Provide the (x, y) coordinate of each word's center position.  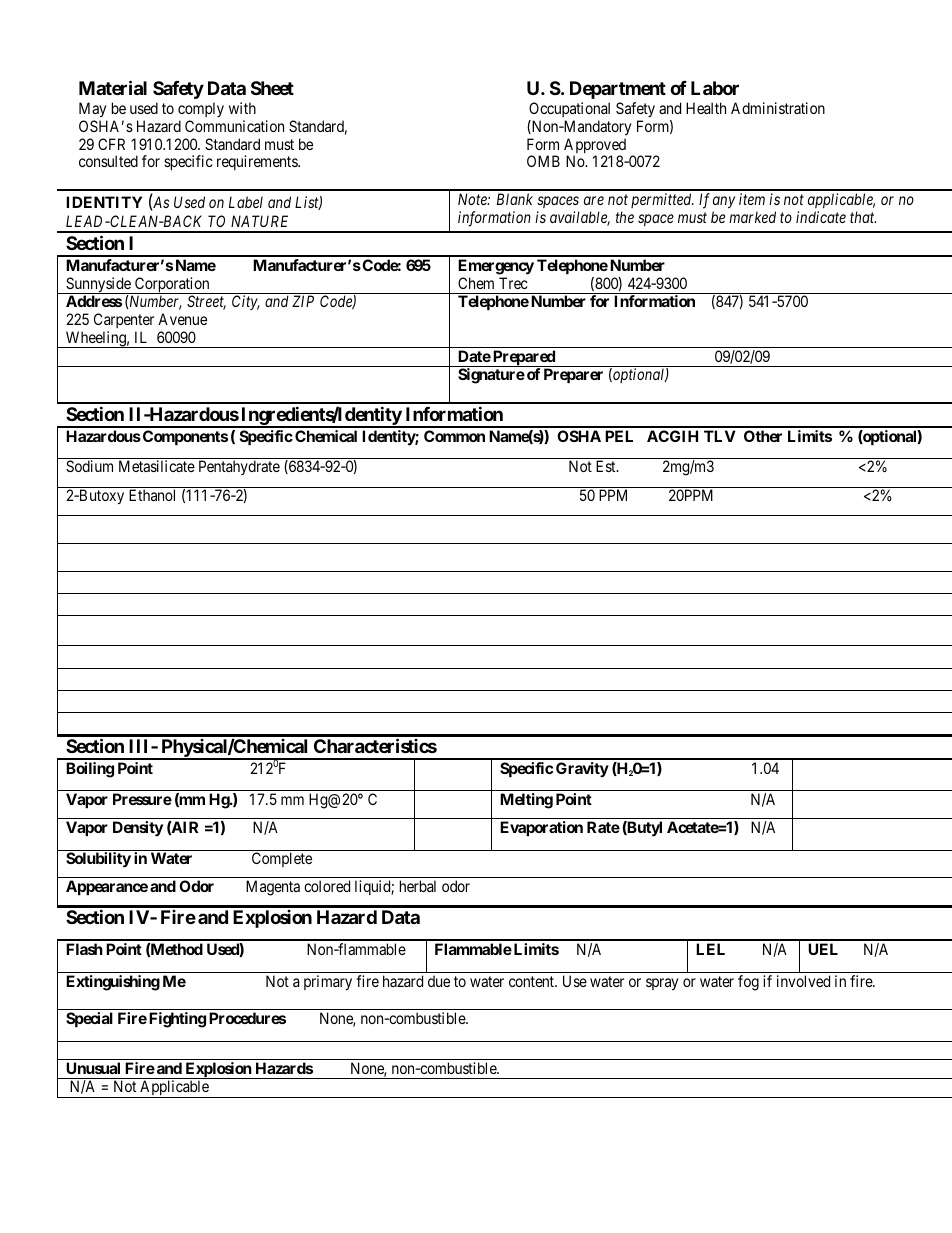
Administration (778, 108)
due (439, 981)
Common (454, 436)
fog (748, 983)
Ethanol (152, 495)
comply (201, 109)
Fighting (177, 1020)
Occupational (569, 109)
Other (763, 436)
